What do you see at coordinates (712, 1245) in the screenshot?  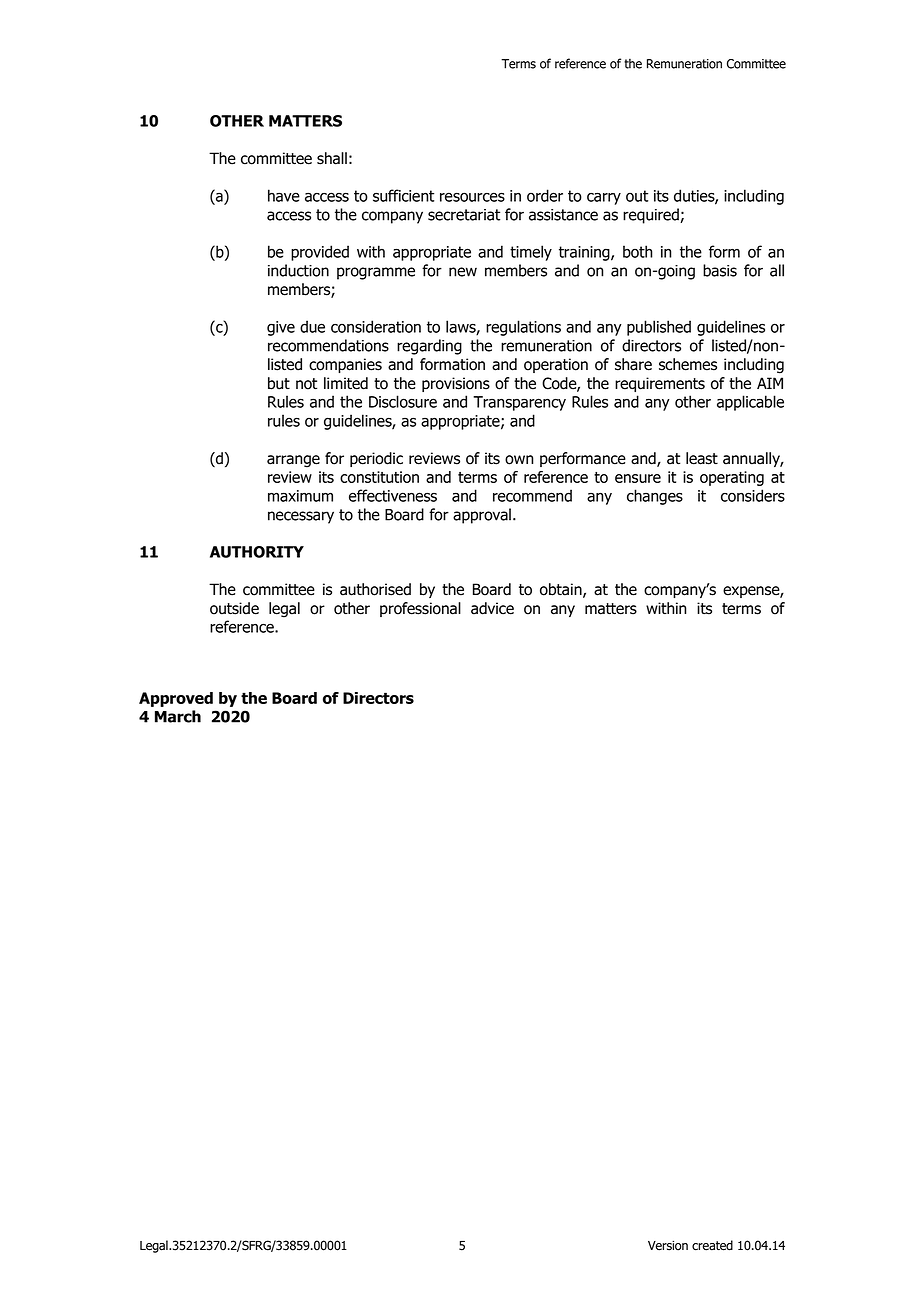 I see `created` at bounding box center [712, 1245].
